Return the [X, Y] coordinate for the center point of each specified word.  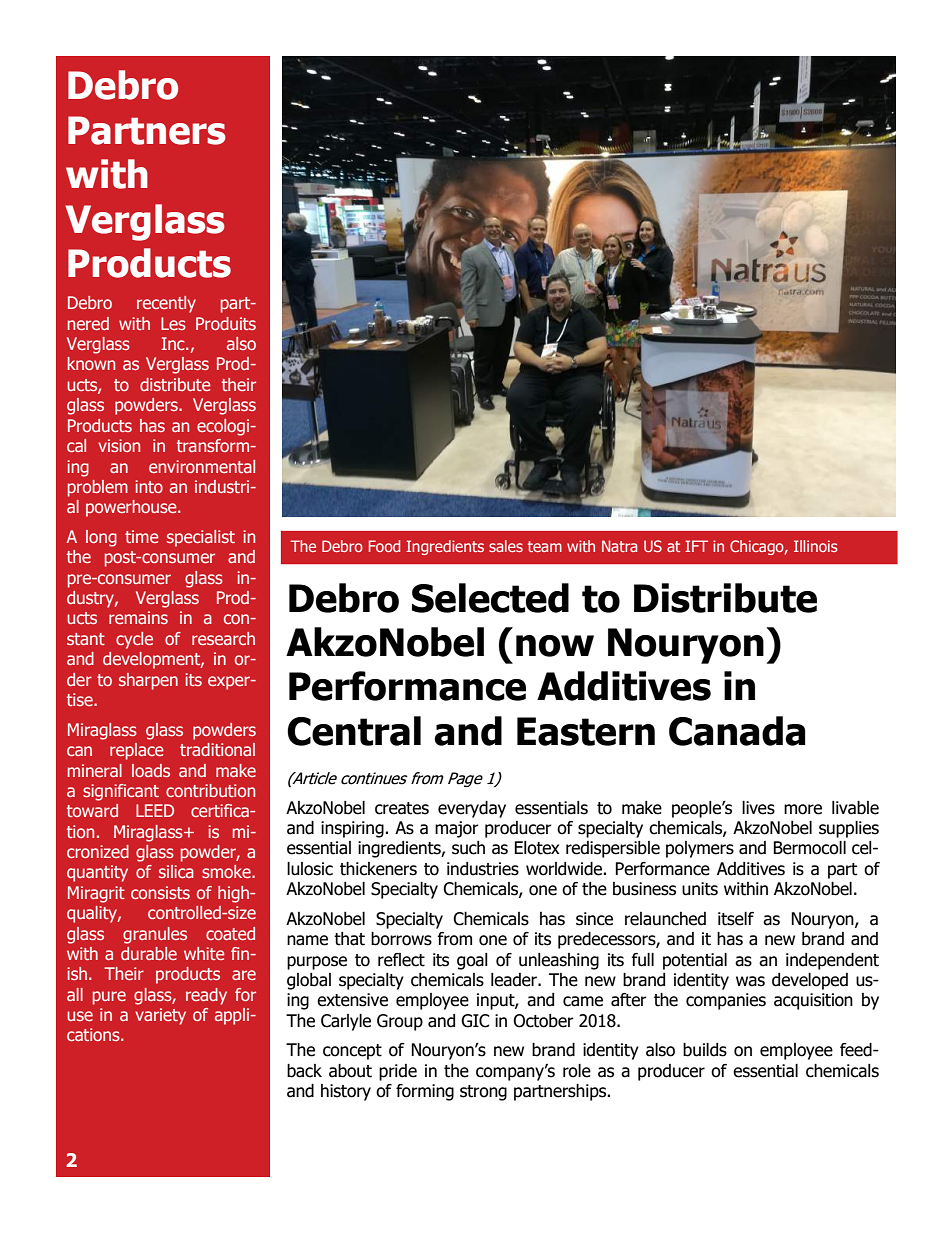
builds [705, 1050]
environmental [202, 466]
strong [483, 1093]
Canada [737, 731]
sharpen [148, 681]
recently [166, 304]
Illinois [816, 546]
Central [354, 731]
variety [160, 1016]
